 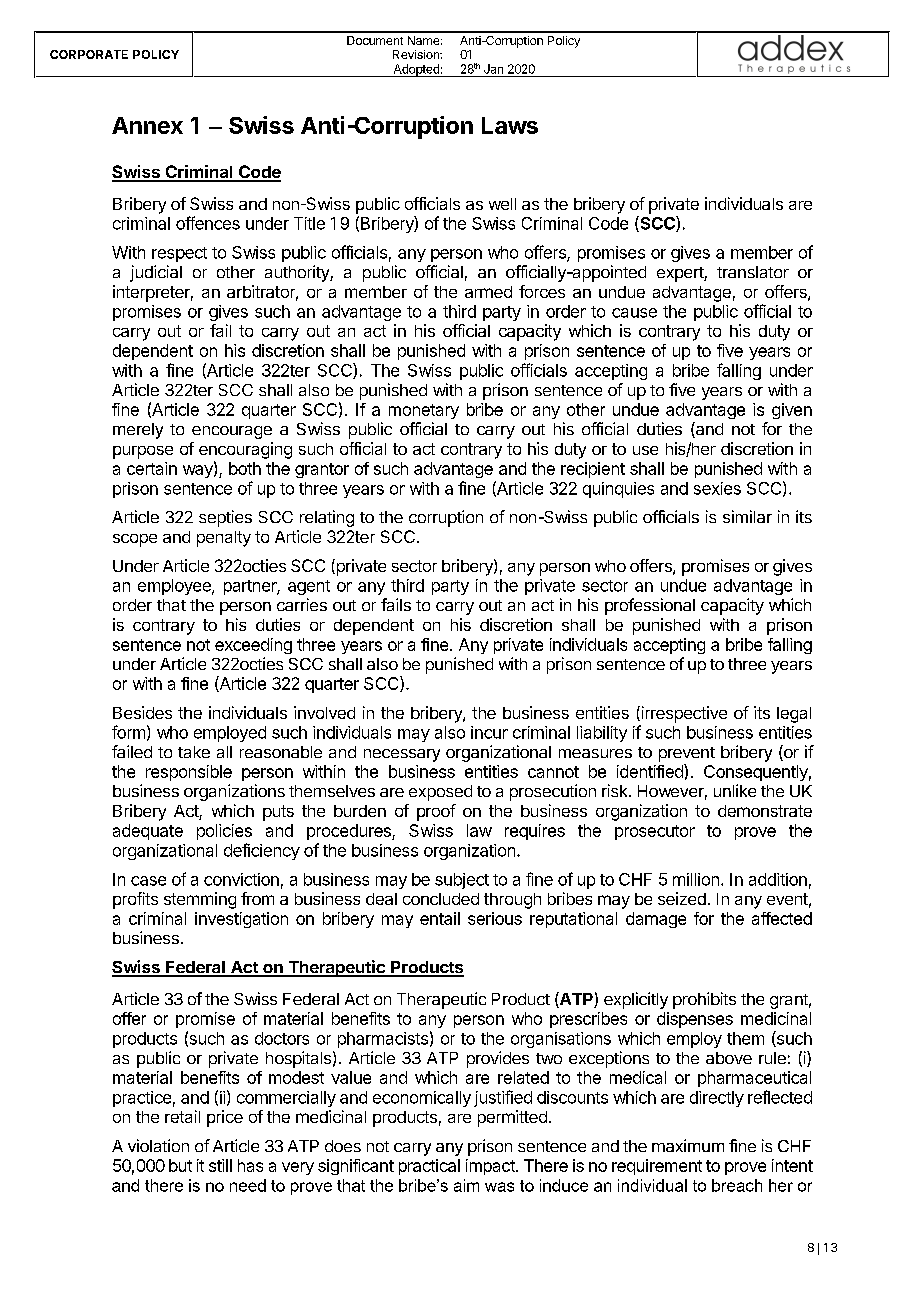 I want to click on Laws, so click(x=510, y=125).
